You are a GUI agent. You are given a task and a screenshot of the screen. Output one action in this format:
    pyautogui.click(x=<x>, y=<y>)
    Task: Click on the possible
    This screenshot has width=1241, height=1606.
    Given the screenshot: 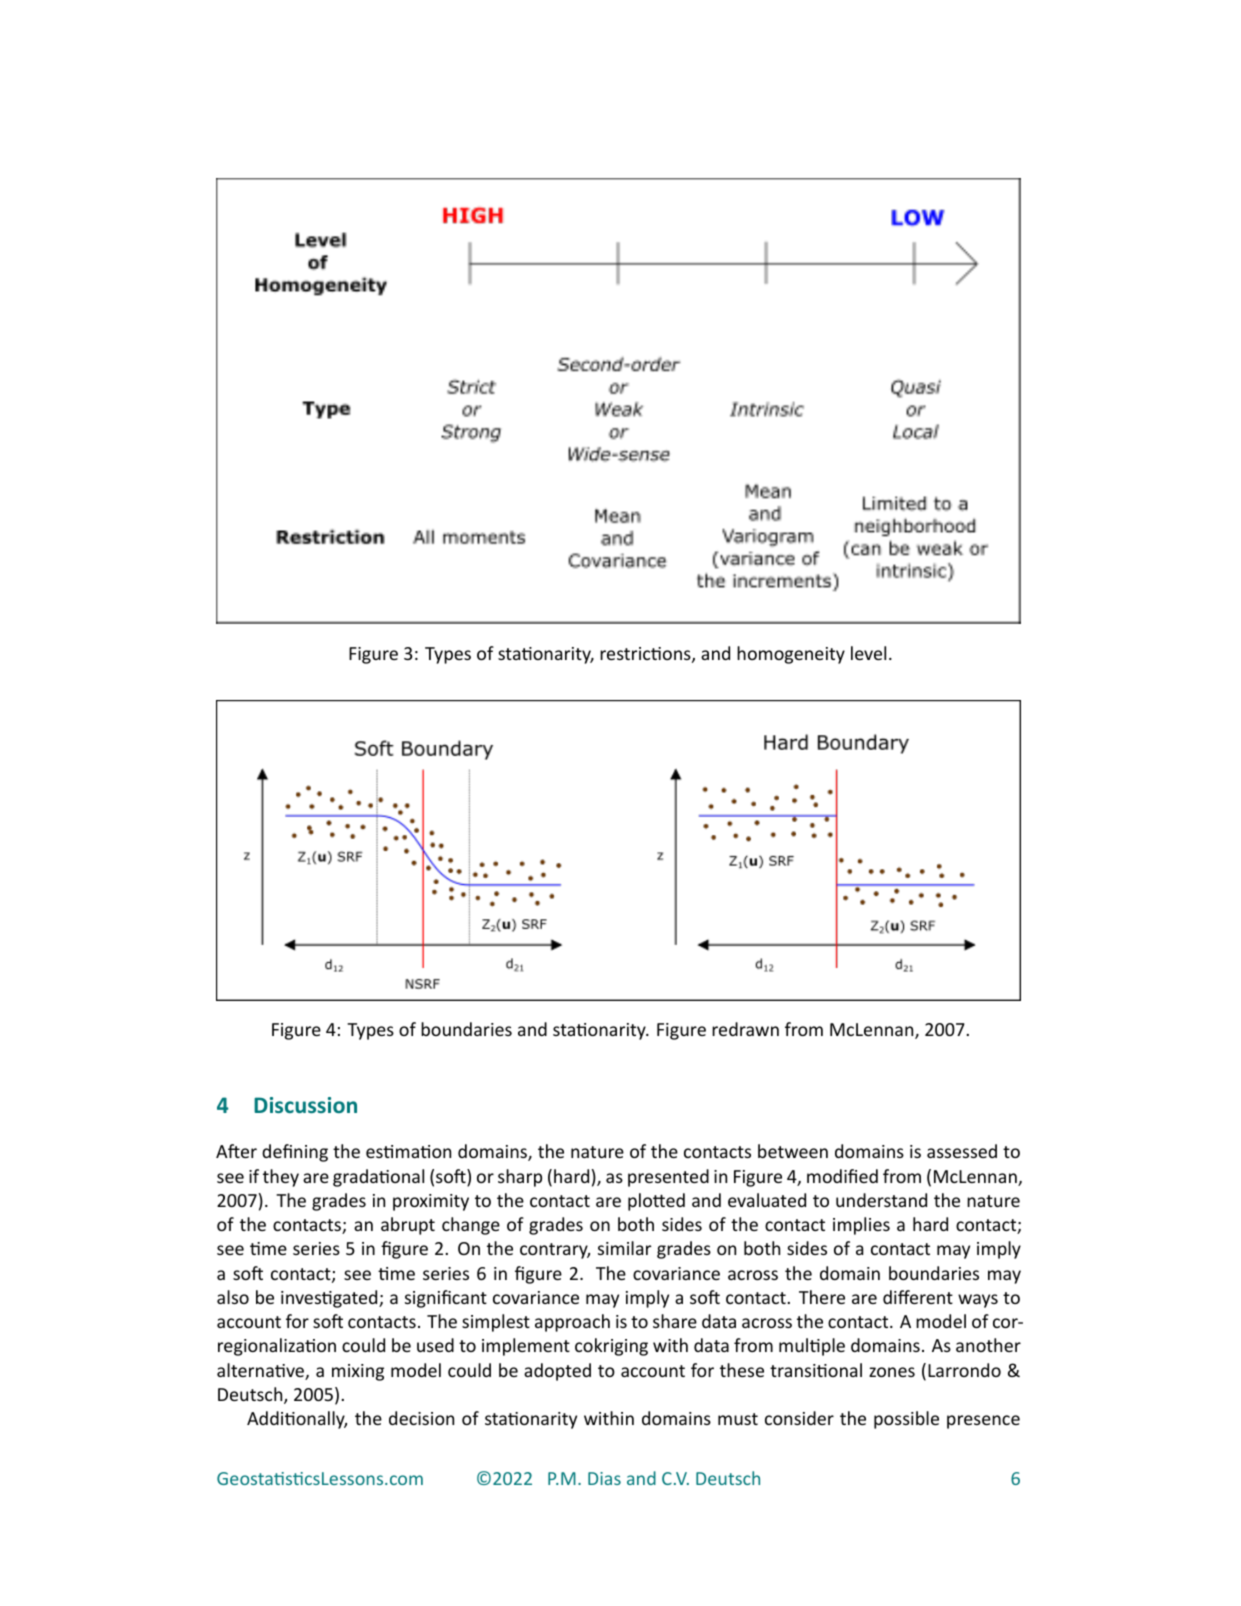 What is the action you would take?
    pyautogui.click(x=906, y=1420)
